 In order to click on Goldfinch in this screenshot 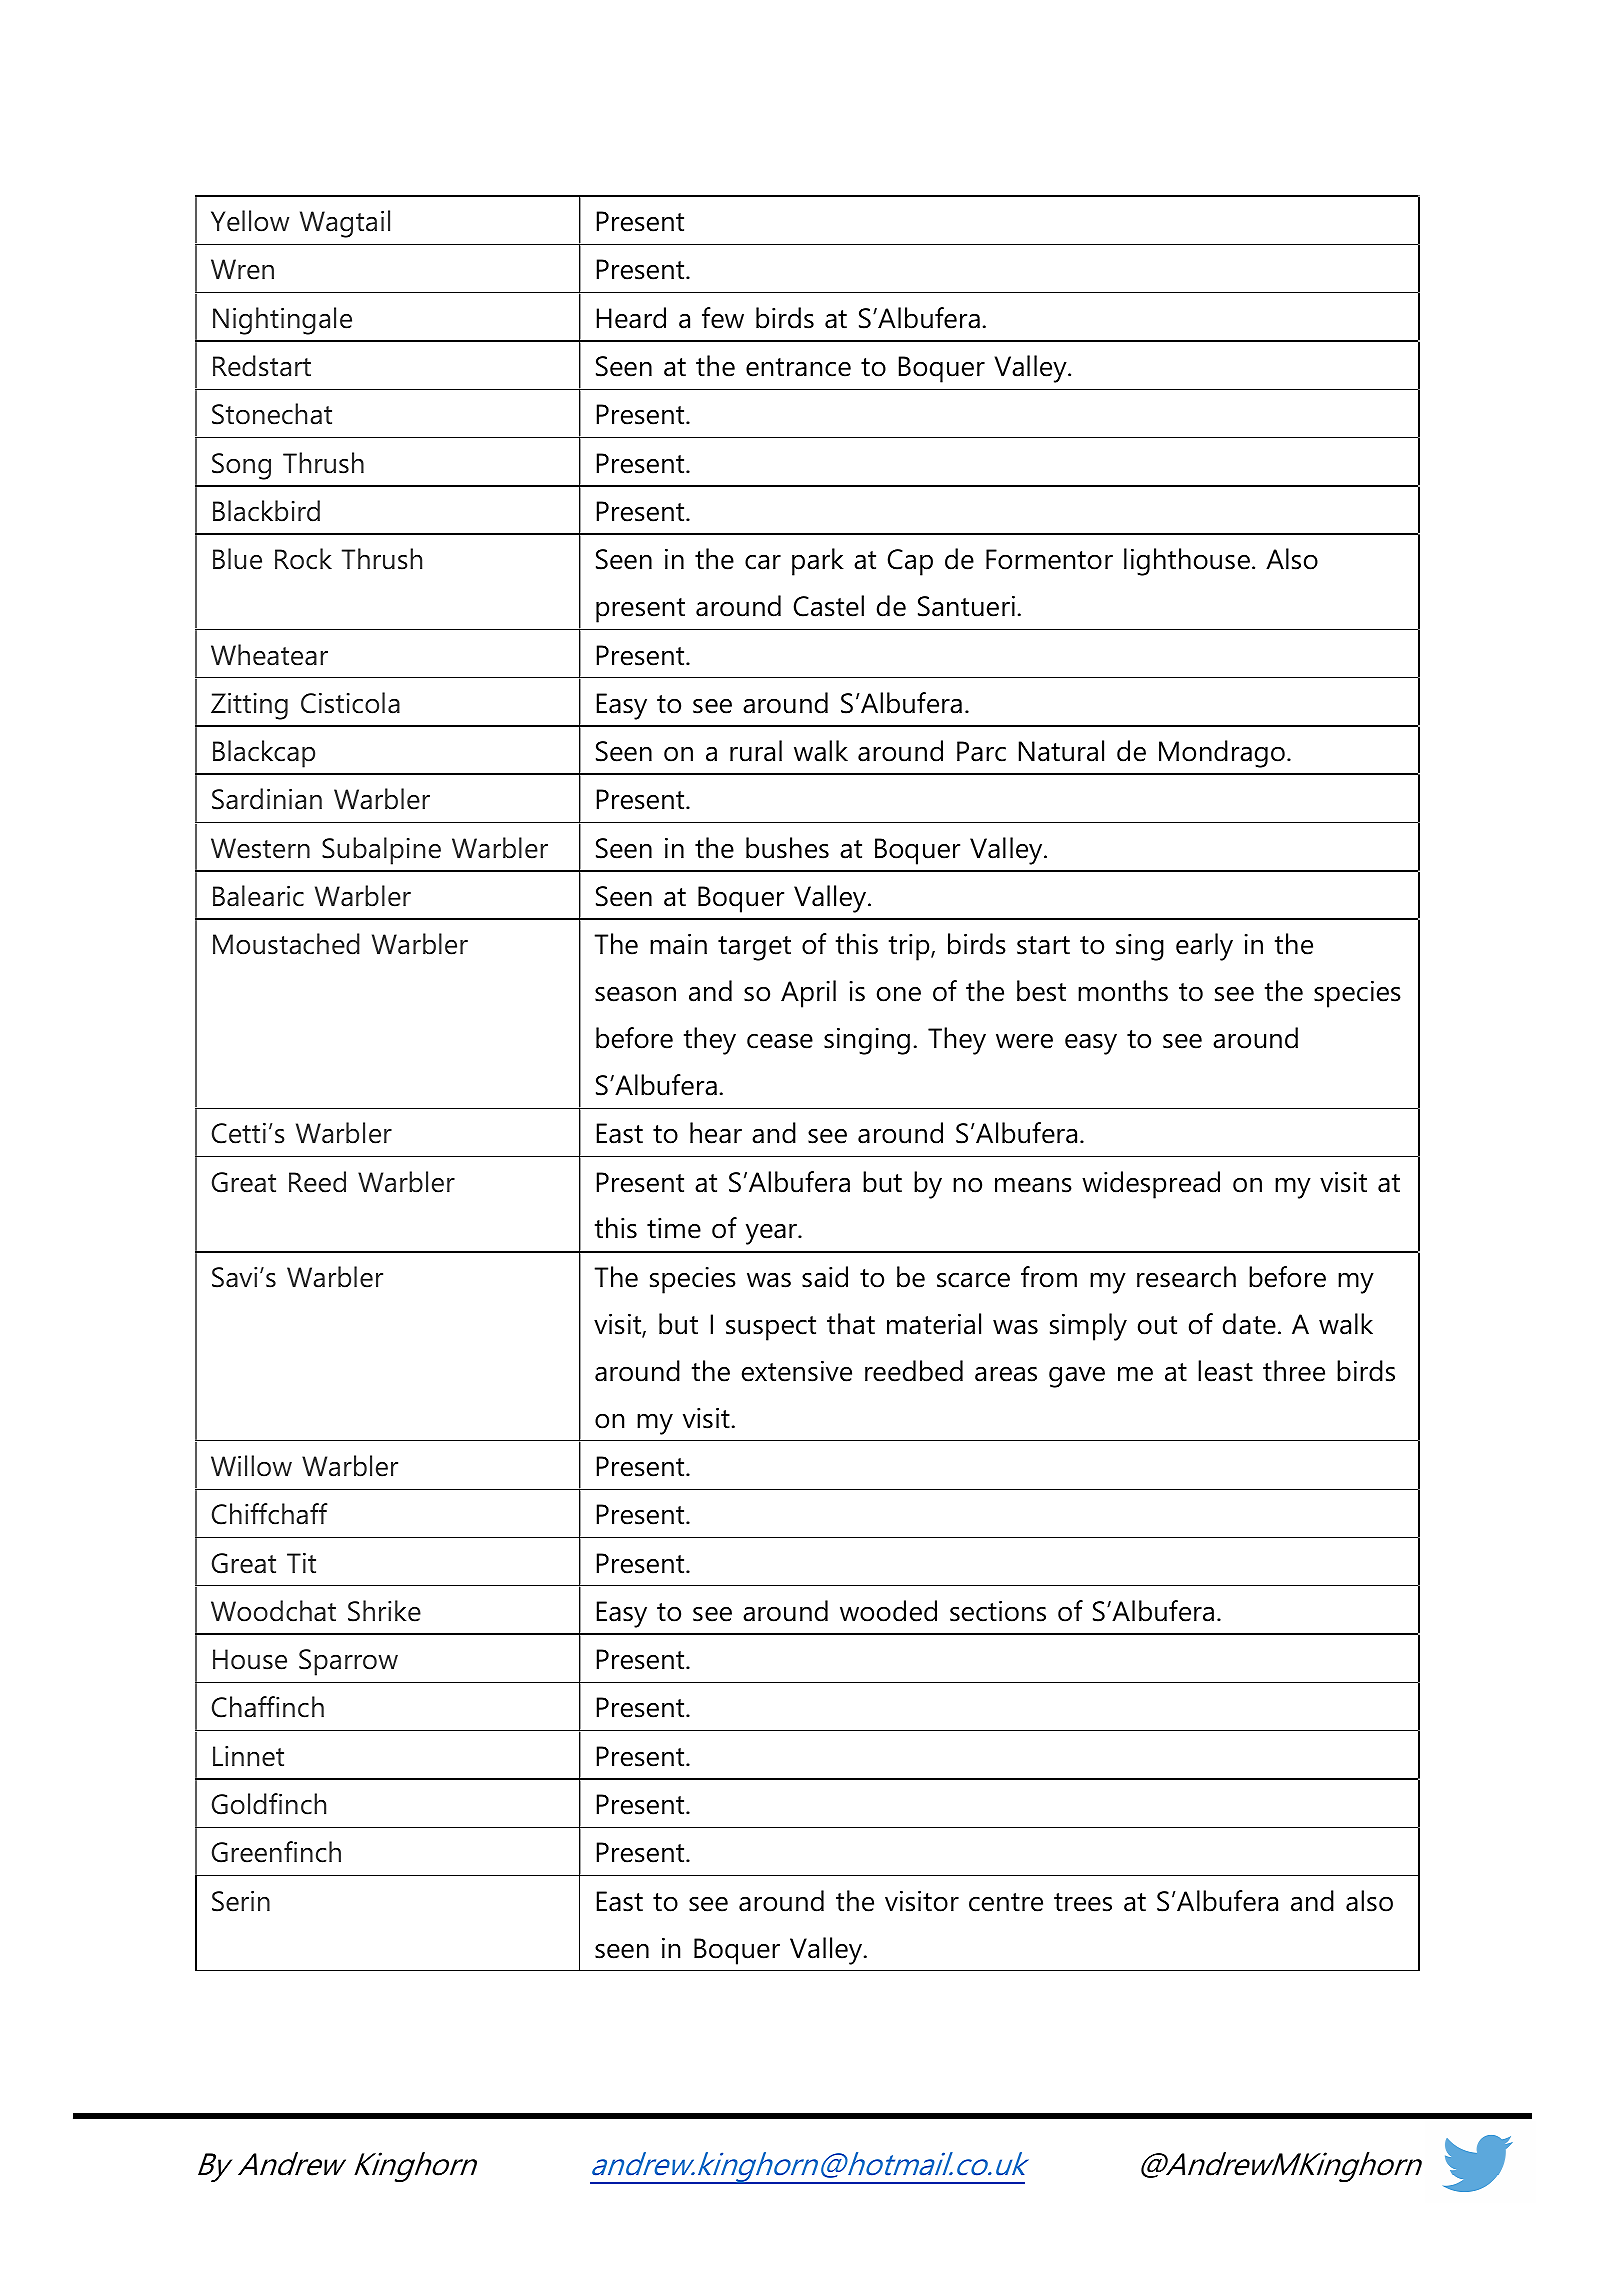, I will do `click(269, 1804)`.
